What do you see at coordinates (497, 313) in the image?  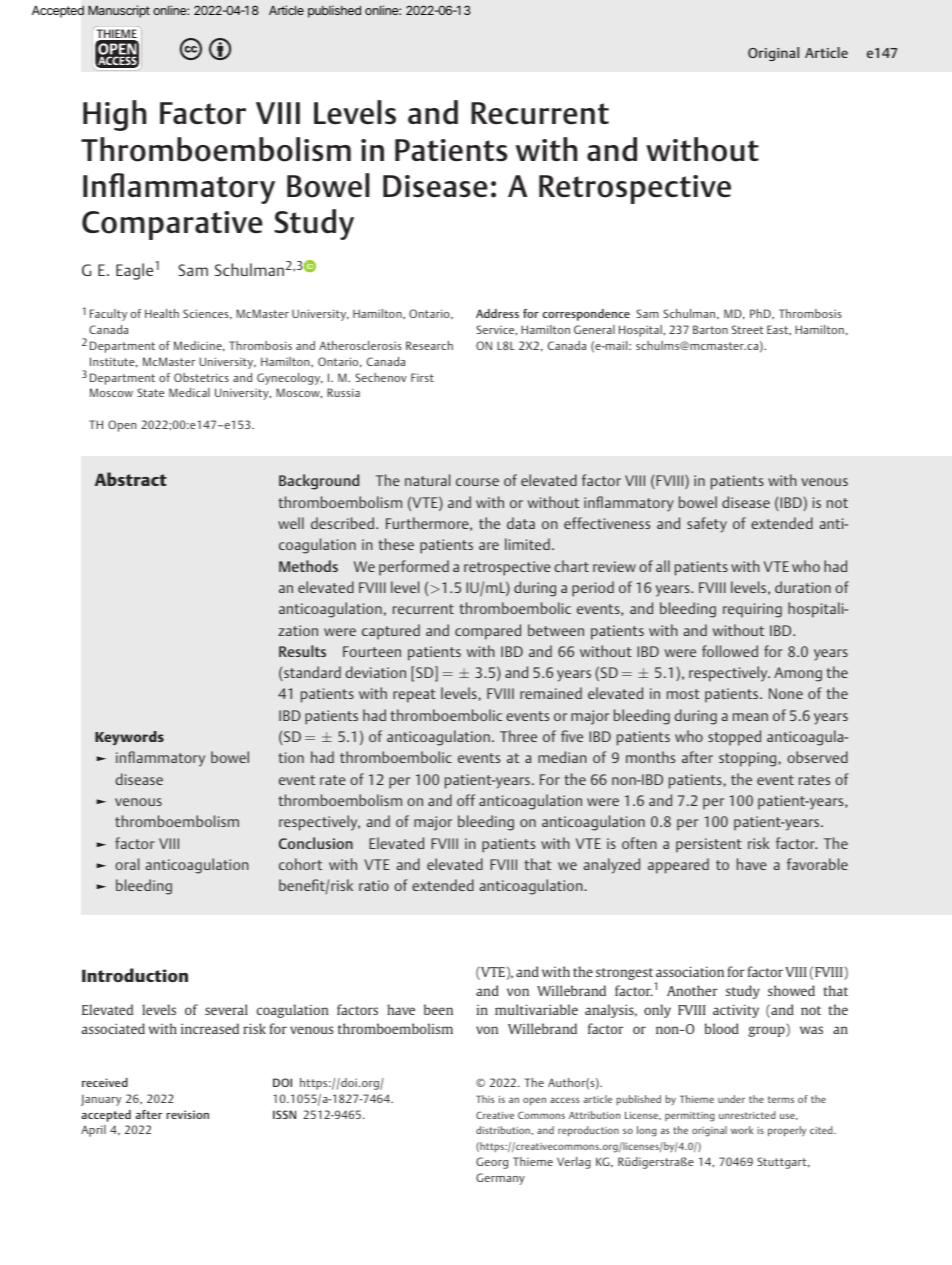 I see `Address` at bounding box center [497, 313].
